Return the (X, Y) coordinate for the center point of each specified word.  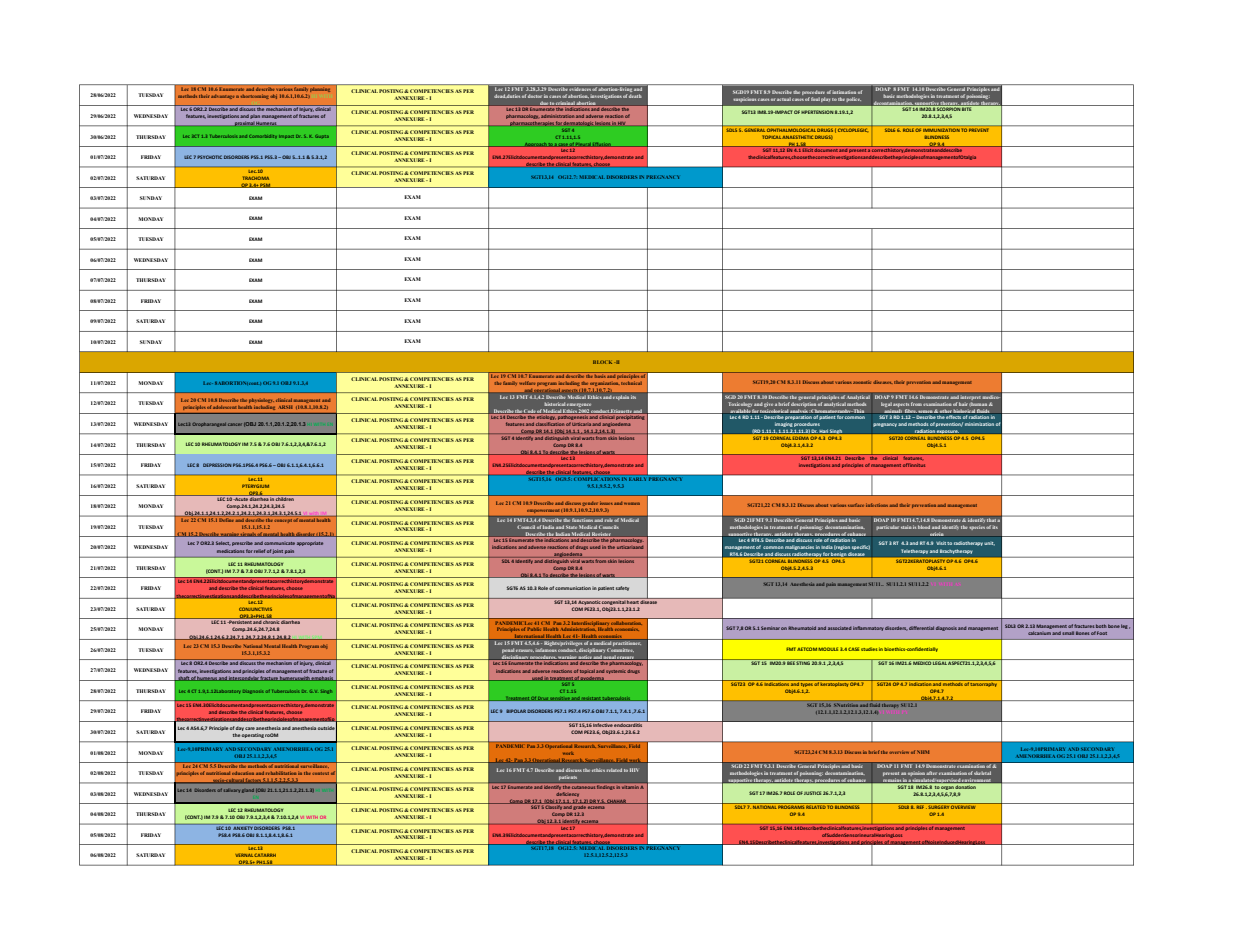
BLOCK (602, 362)
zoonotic (862, 382)
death (635, 96)
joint (278, 552)
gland (248, 791)
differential (921, 628)
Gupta (322, 136)
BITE (967, 108)
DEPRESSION (217, 465)
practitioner (627, 642)
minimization (979, 424)
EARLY (637, 479)
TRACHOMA (256, 178)
